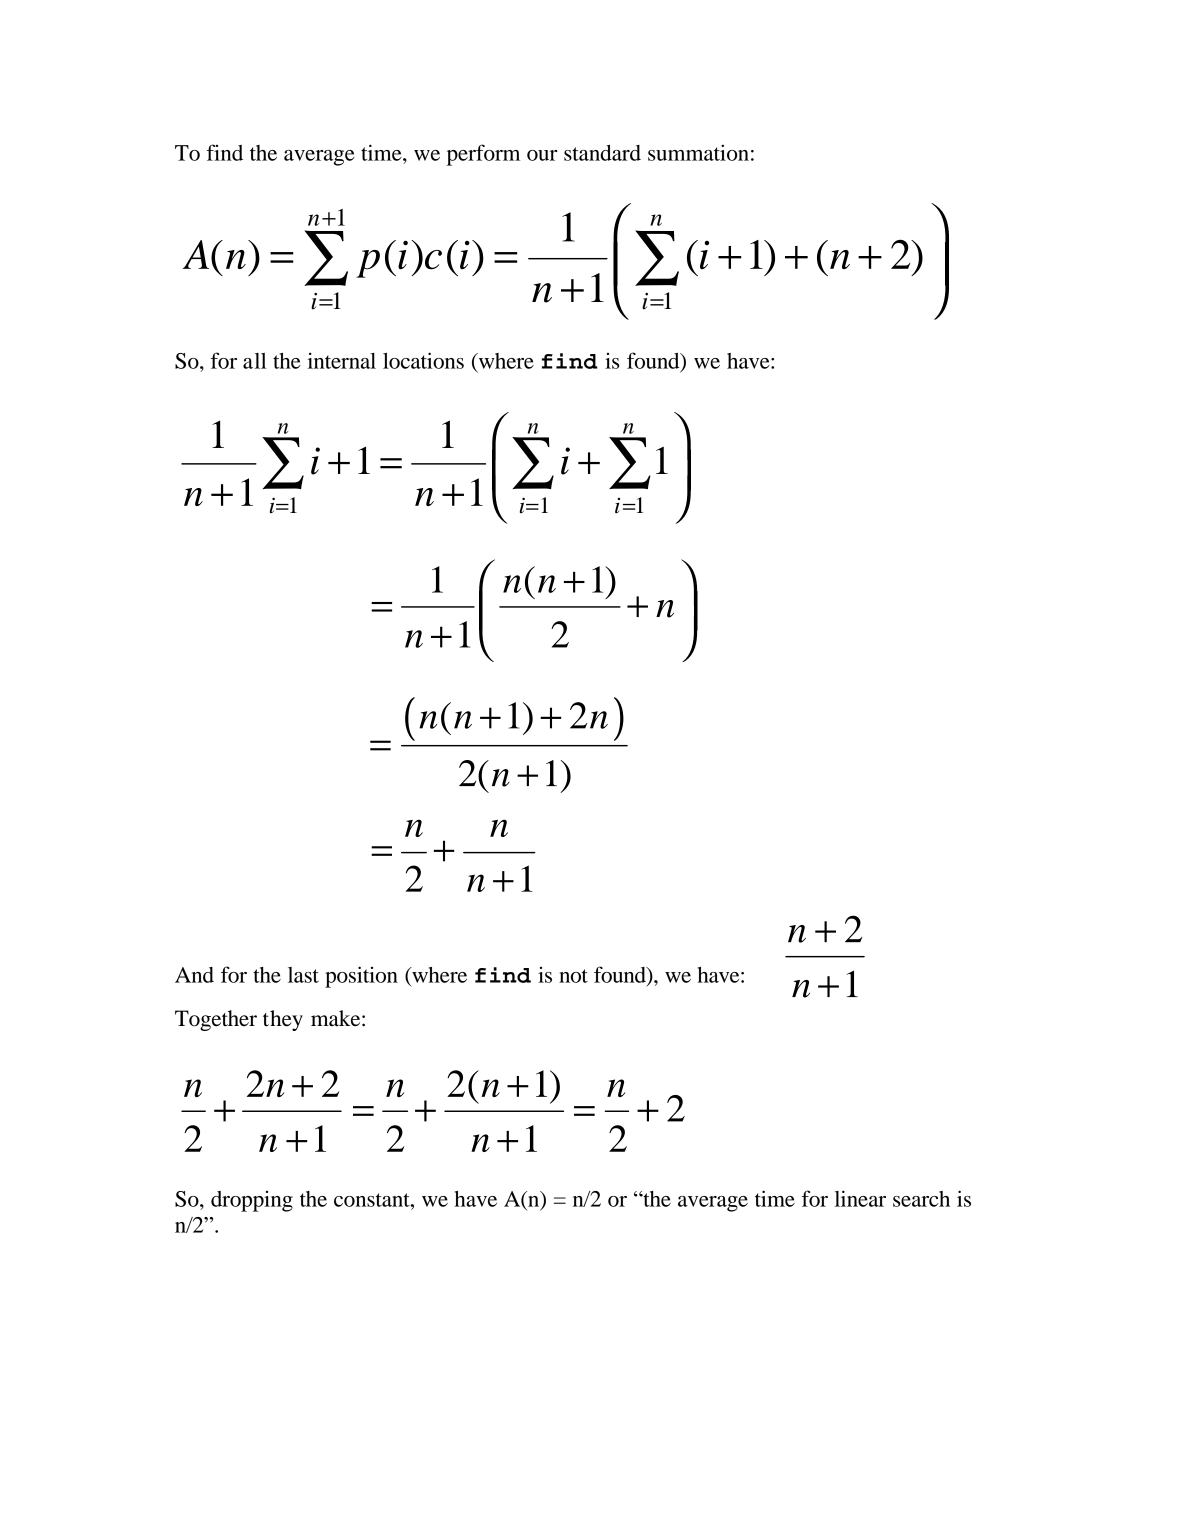 The image size is (1179, 1526). Describe the element at coordinates (602, 153) in the page. I see `standard` at that location.
